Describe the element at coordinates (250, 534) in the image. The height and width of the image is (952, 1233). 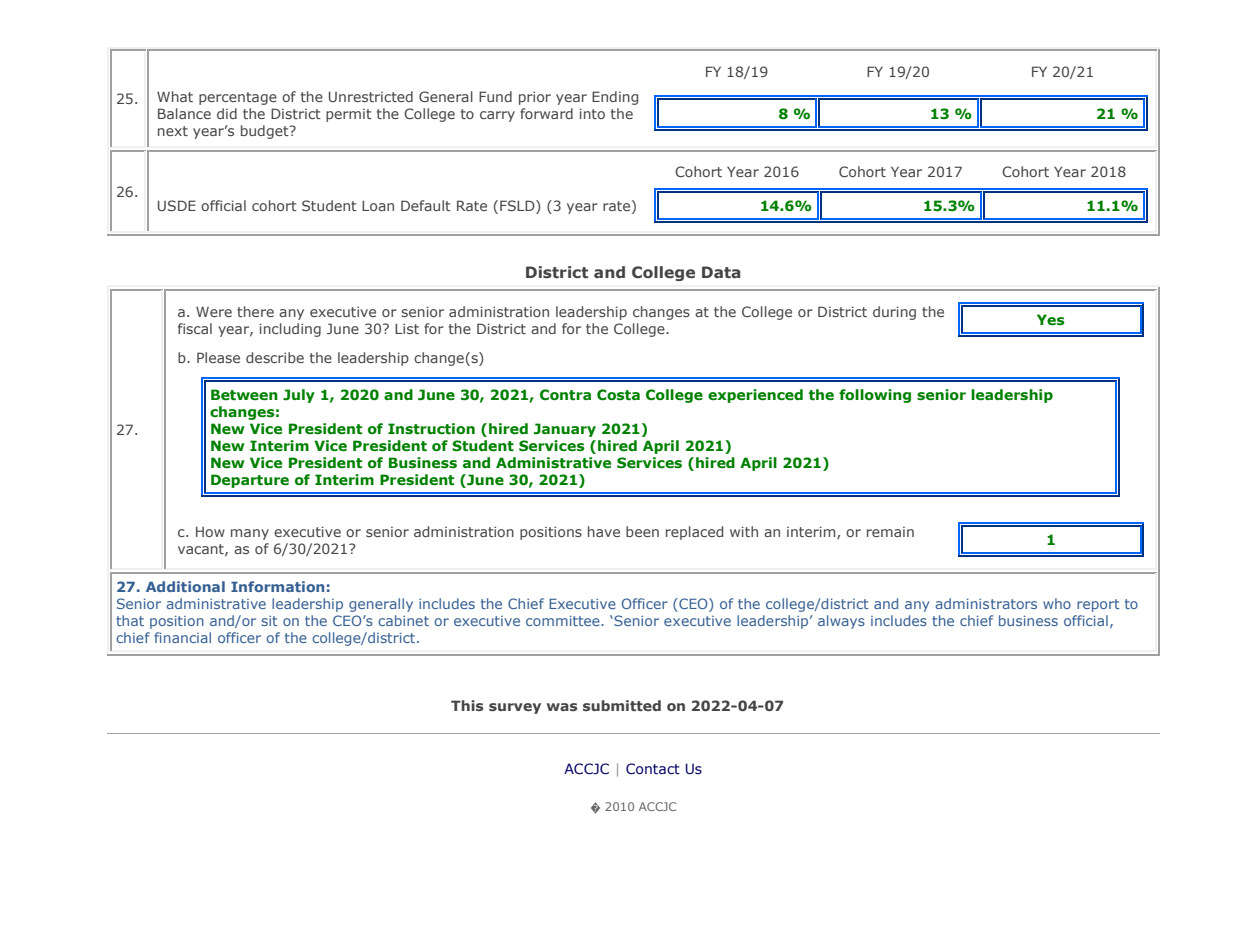
I see `many` at that location.
